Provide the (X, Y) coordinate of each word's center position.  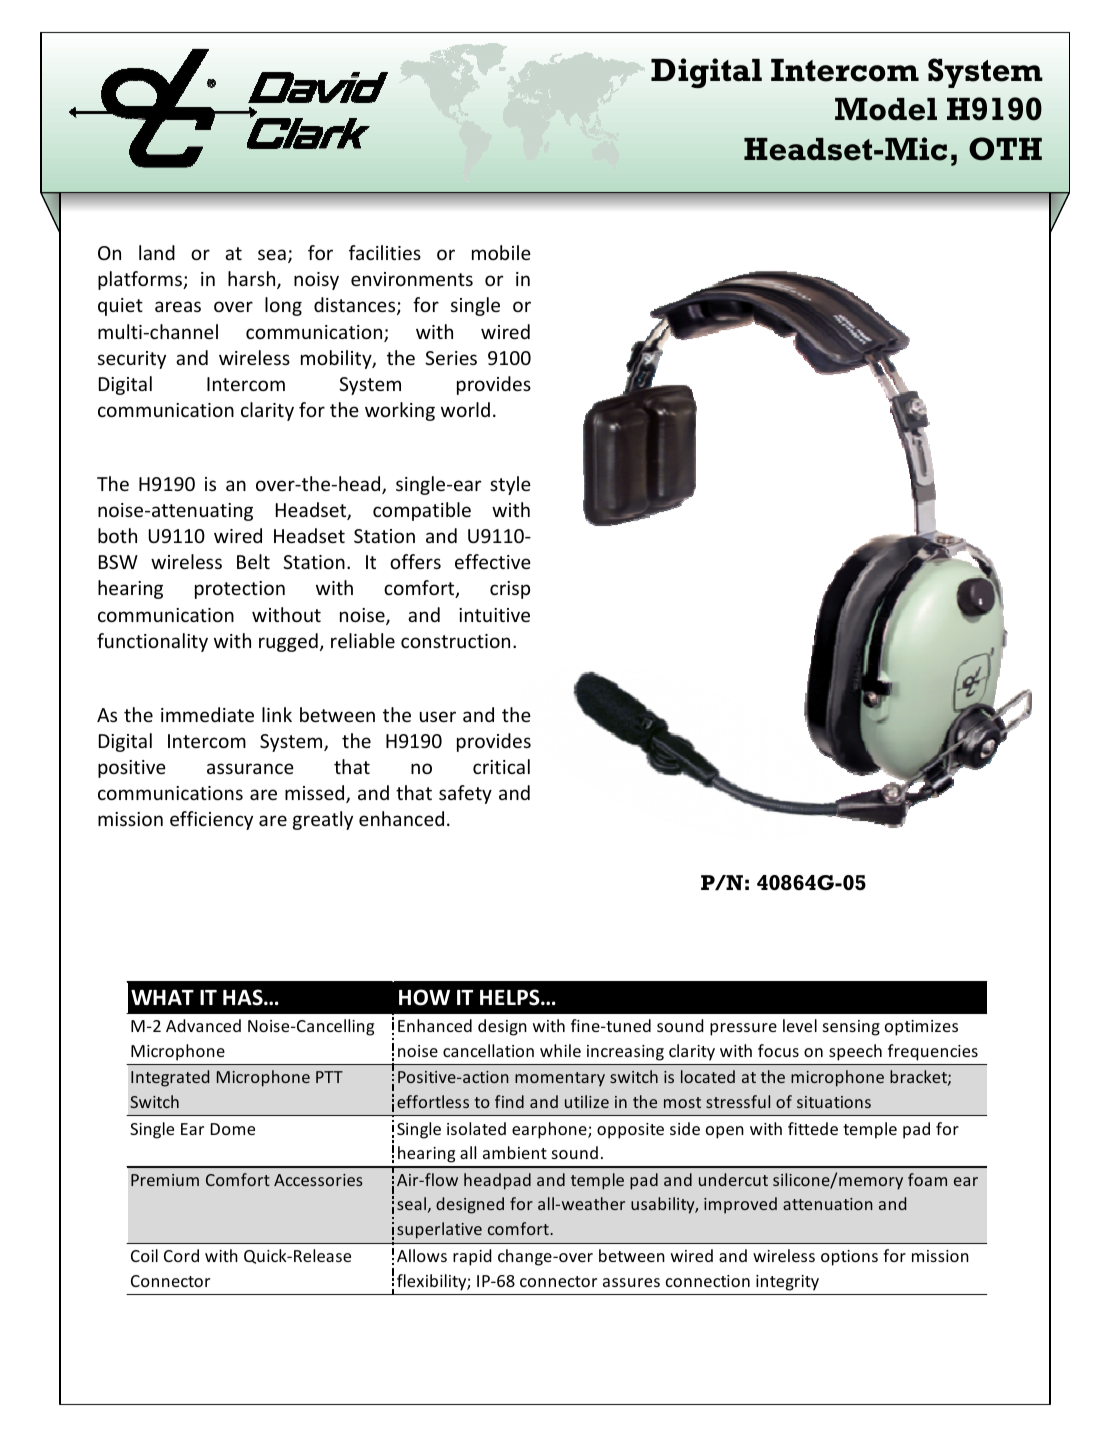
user (438, 716)
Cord (181, 1255)
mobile (501, 252)
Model (886, 109)
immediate (207, 714)
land (157, 252)
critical (501, 766)
